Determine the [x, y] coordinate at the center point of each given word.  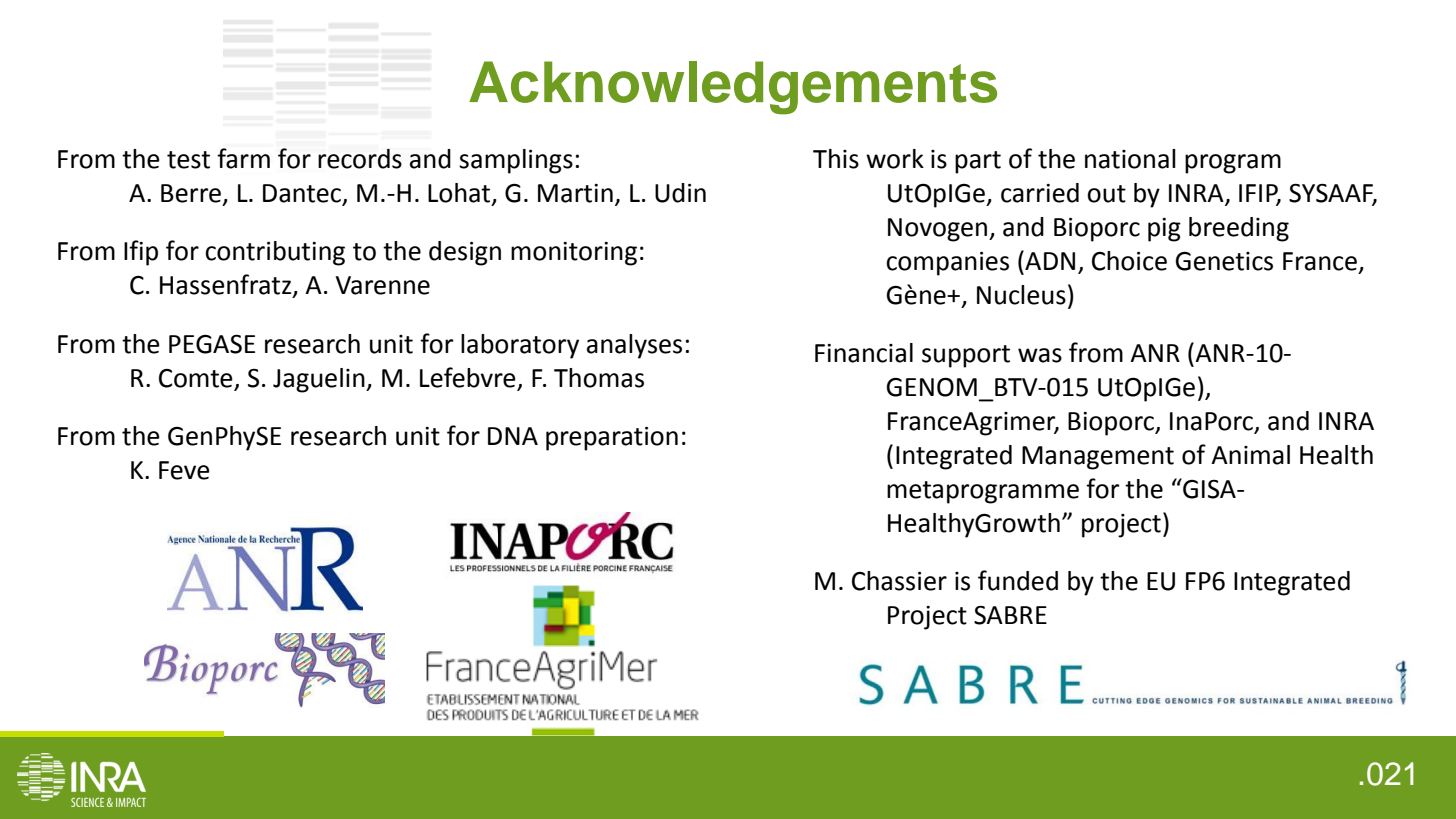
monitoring [574, 254]
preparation [612, 439]
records [360, 159]
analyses [634, 346]
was [1040, 355]
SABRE [1010, 615]
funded [1018, 580]
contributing [275, 253]
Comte [196, 378]
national [1130, 159]
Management [1098, 458]
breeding [1239, 229]
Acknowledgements [733, 88]
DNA [513, 436]
